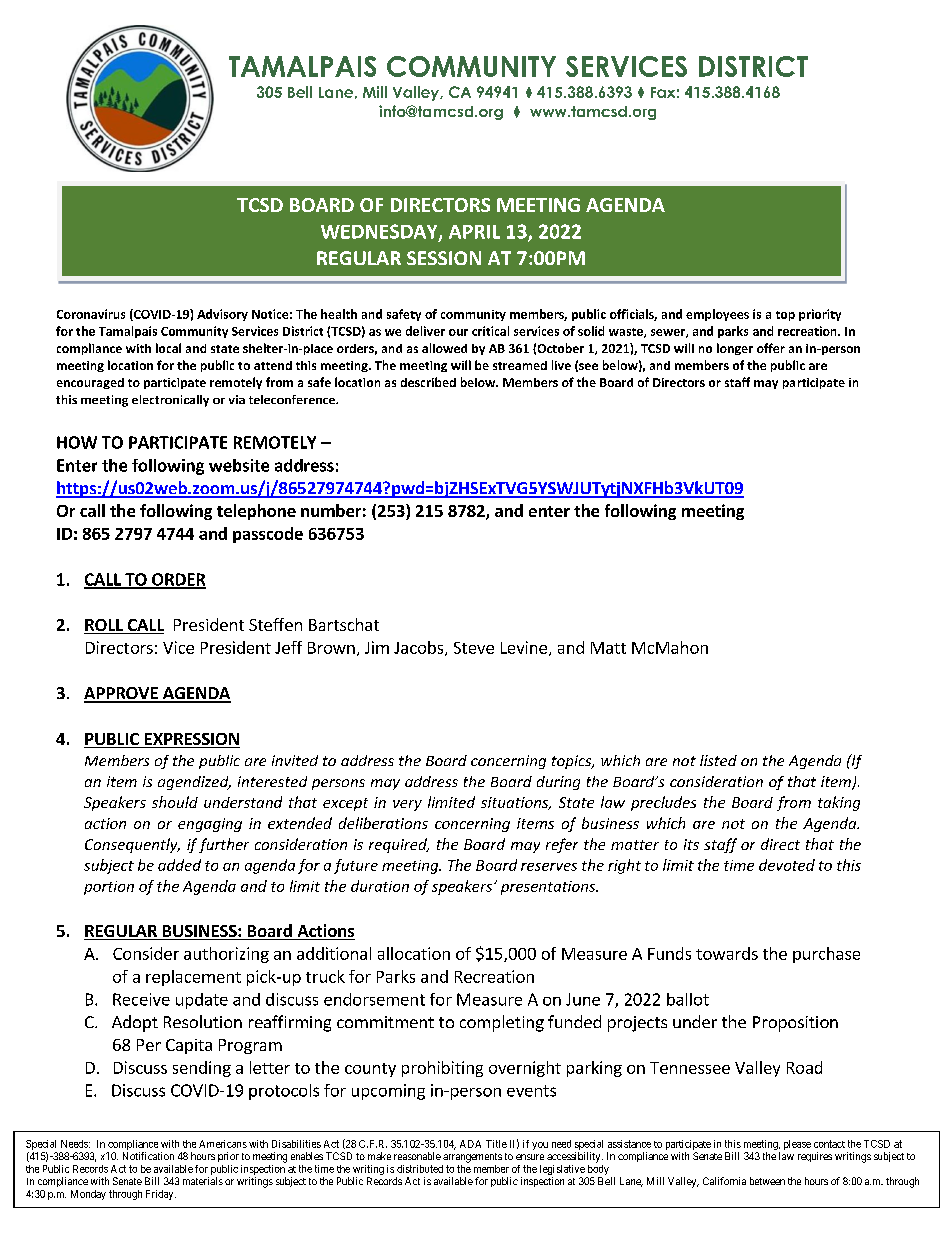 This screenshot has width=952, height=1233. What do you see at coordinates (399, 845) in the screenshot?
I see `required` at bounding box center [399, 845].
